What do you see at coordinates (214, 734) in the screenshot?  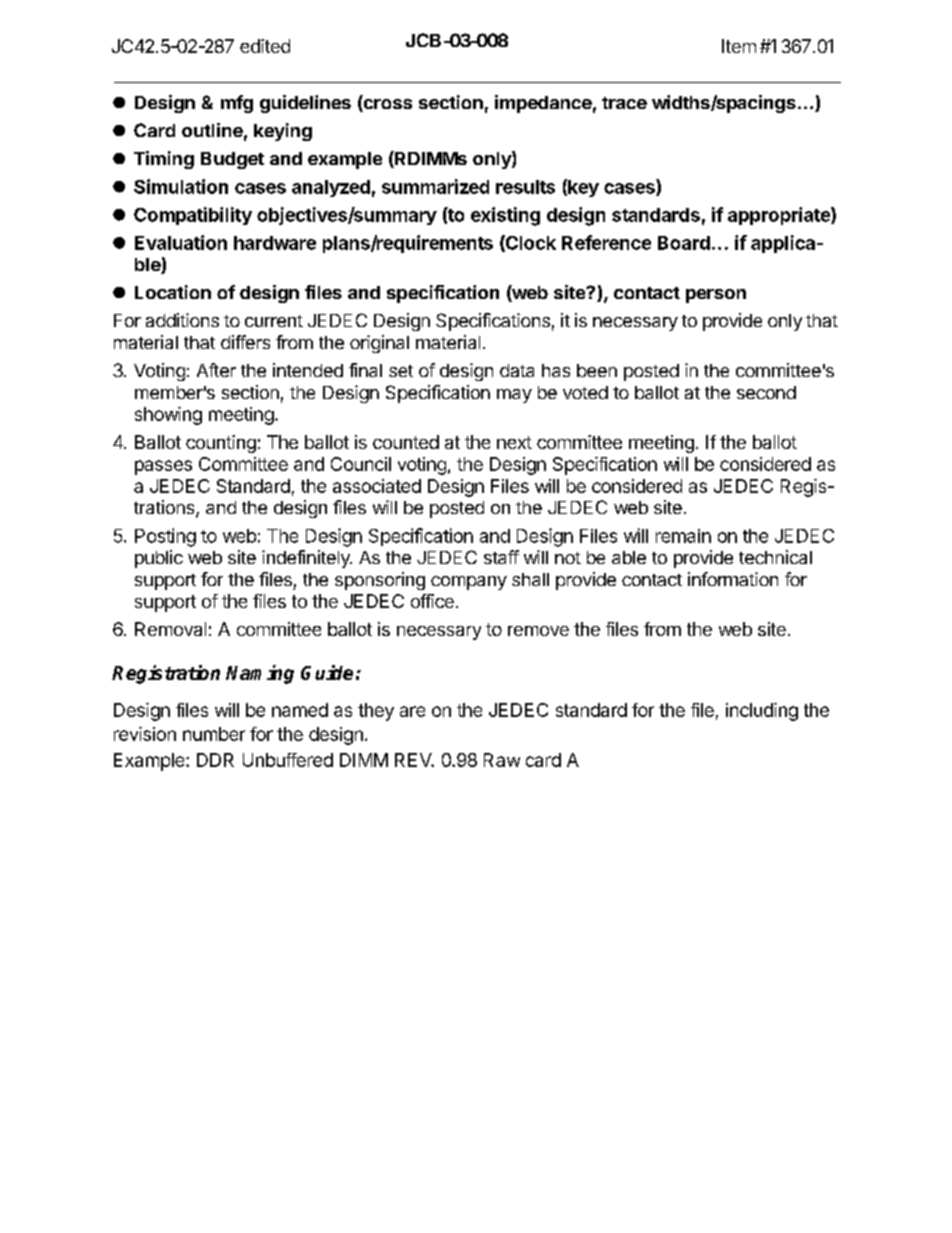 I see `number` at bounding box center [214, 734].
